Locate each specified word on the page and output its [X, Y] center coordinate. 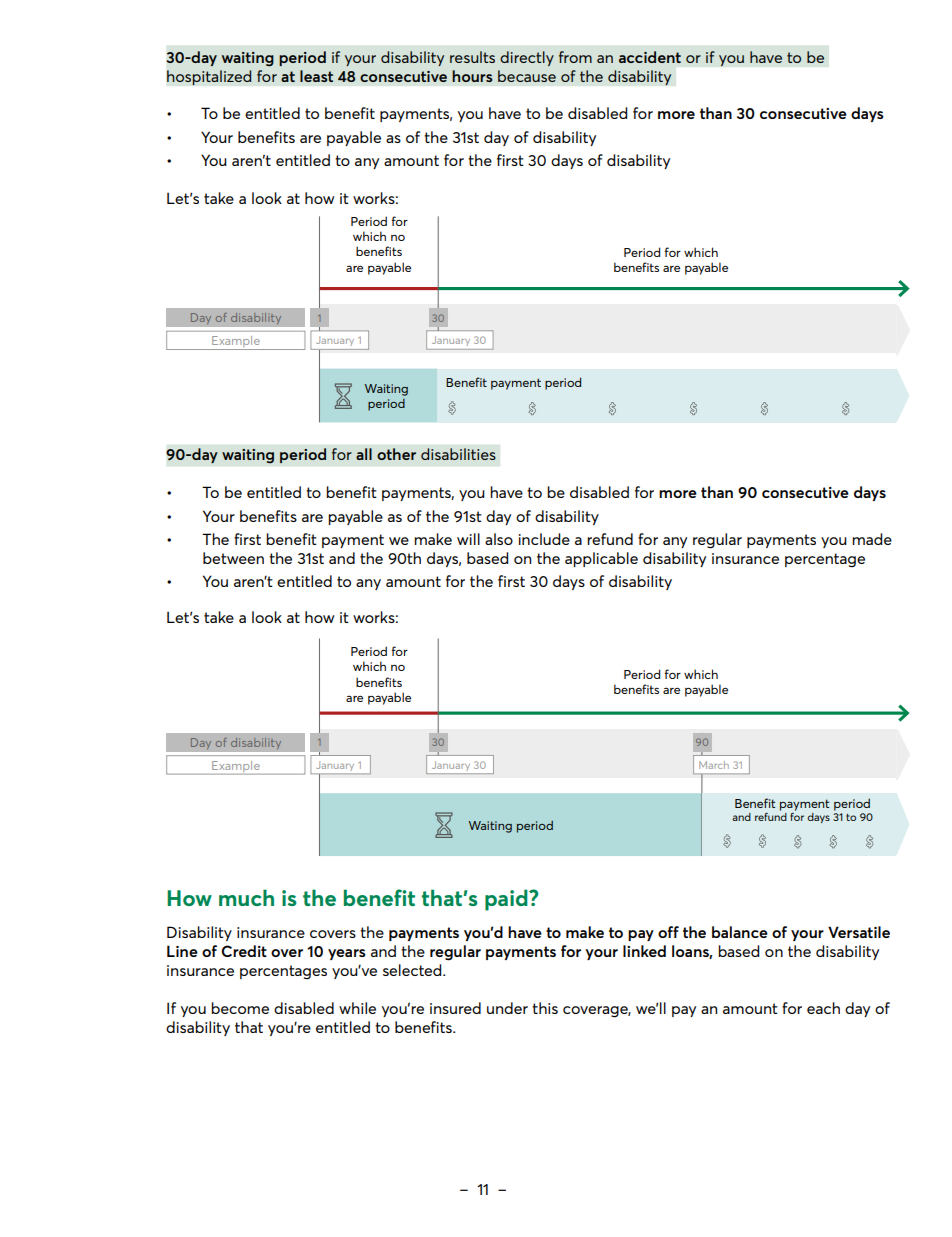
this [545, 1008]
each [823, 1008]
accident [650, 57]
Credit [244, 951]
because [527, 76]
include [544, 539]
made [872, 539]
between [233, 558]
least [316, 76]
